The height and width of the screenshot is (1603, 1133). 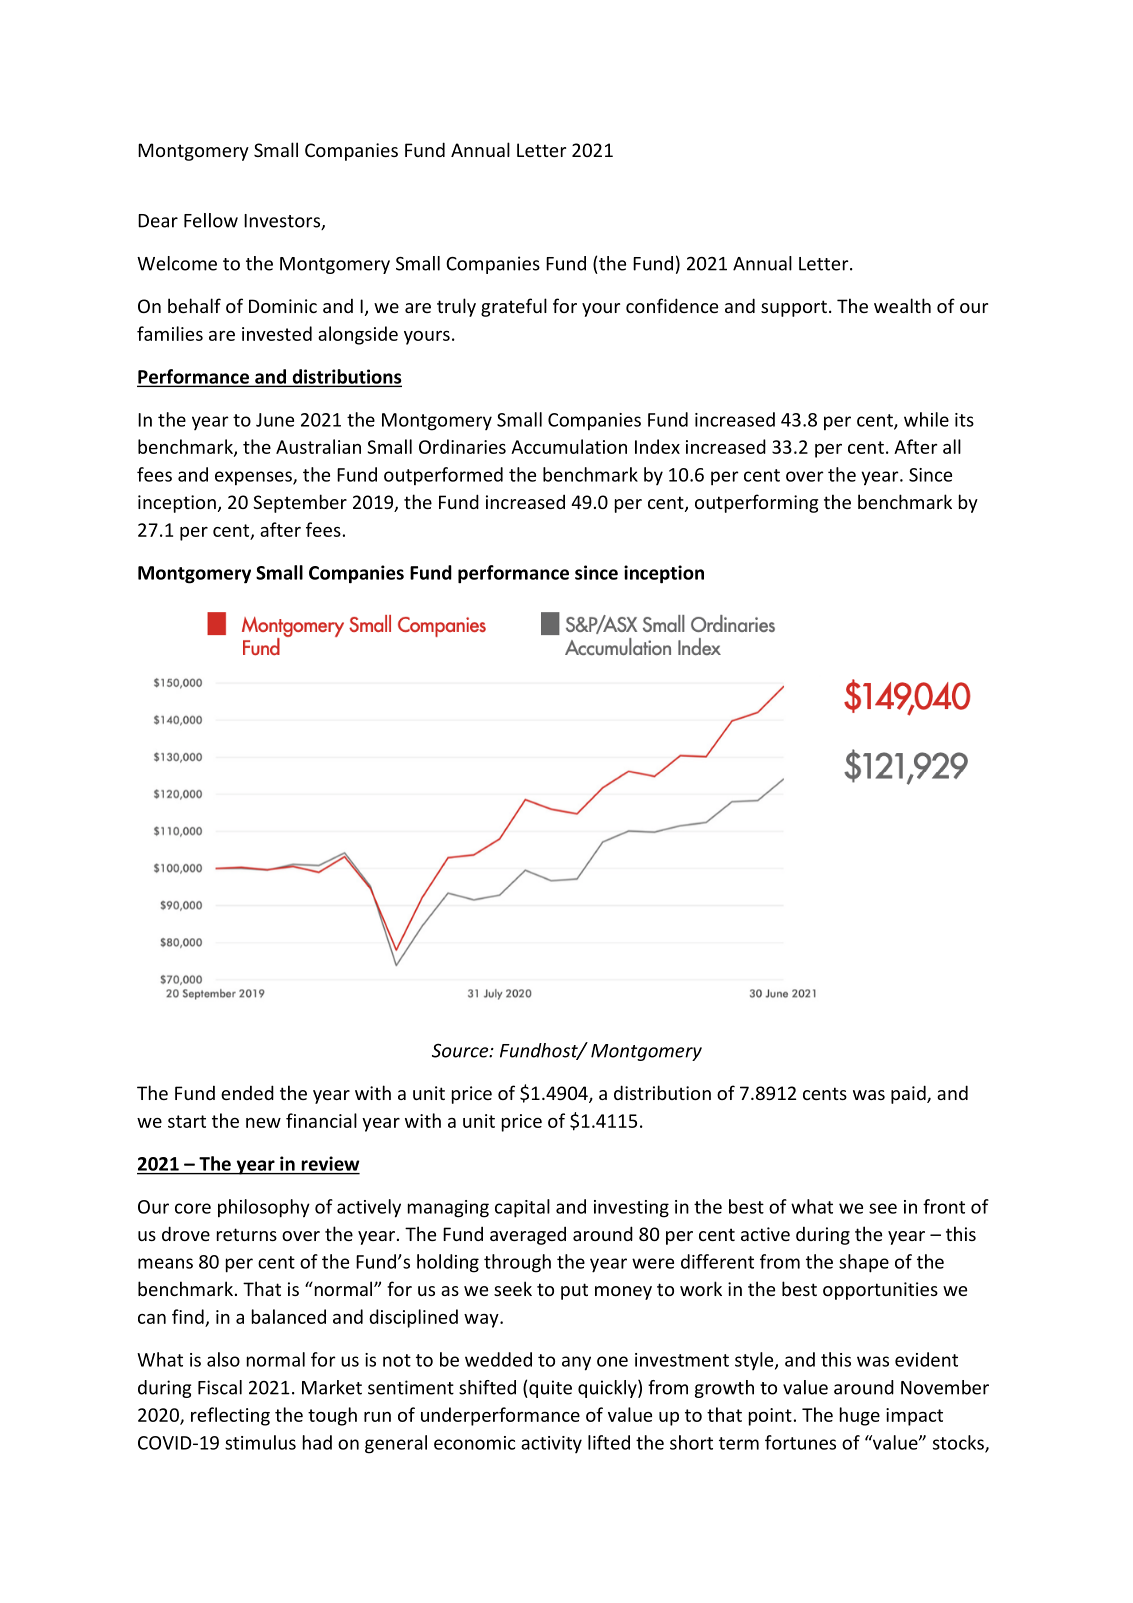 What do you see at coordinates (230, 1416) in the screenshot?
I see `reflecting` at bounding box center [230, 1416].
